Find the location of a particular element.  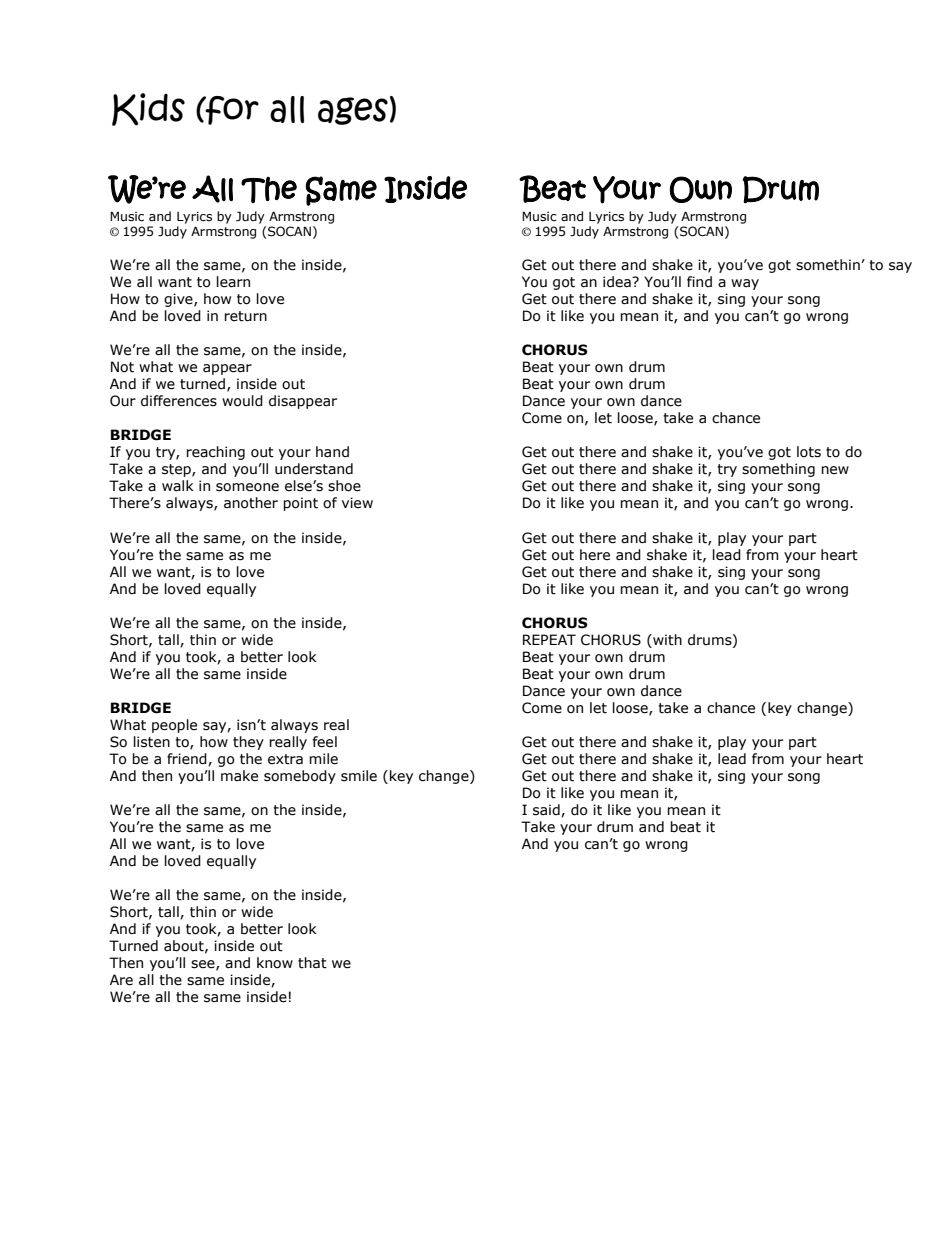

that is located at coordinates (312, 963).
